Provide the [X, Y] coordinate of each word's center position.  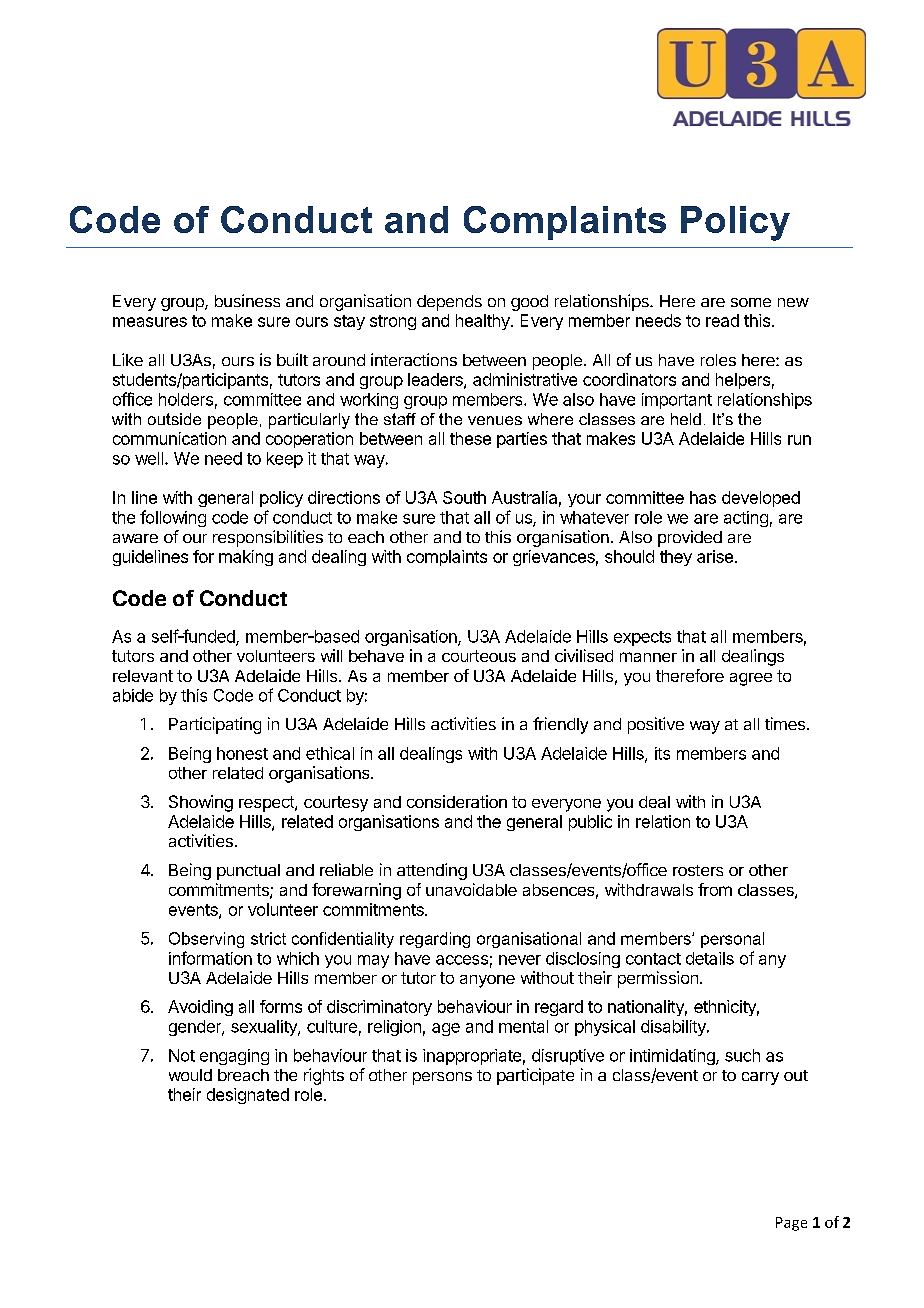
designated [248, 1096]
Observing [206, 940]
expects [642, 638]
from [715, 889]
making [246, 558]
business [247, 300]
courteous [479, 656]
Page [791, 1224]
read [722, 320]
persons [442, 1078]
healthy [484, 322]
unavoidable [471, 889]
